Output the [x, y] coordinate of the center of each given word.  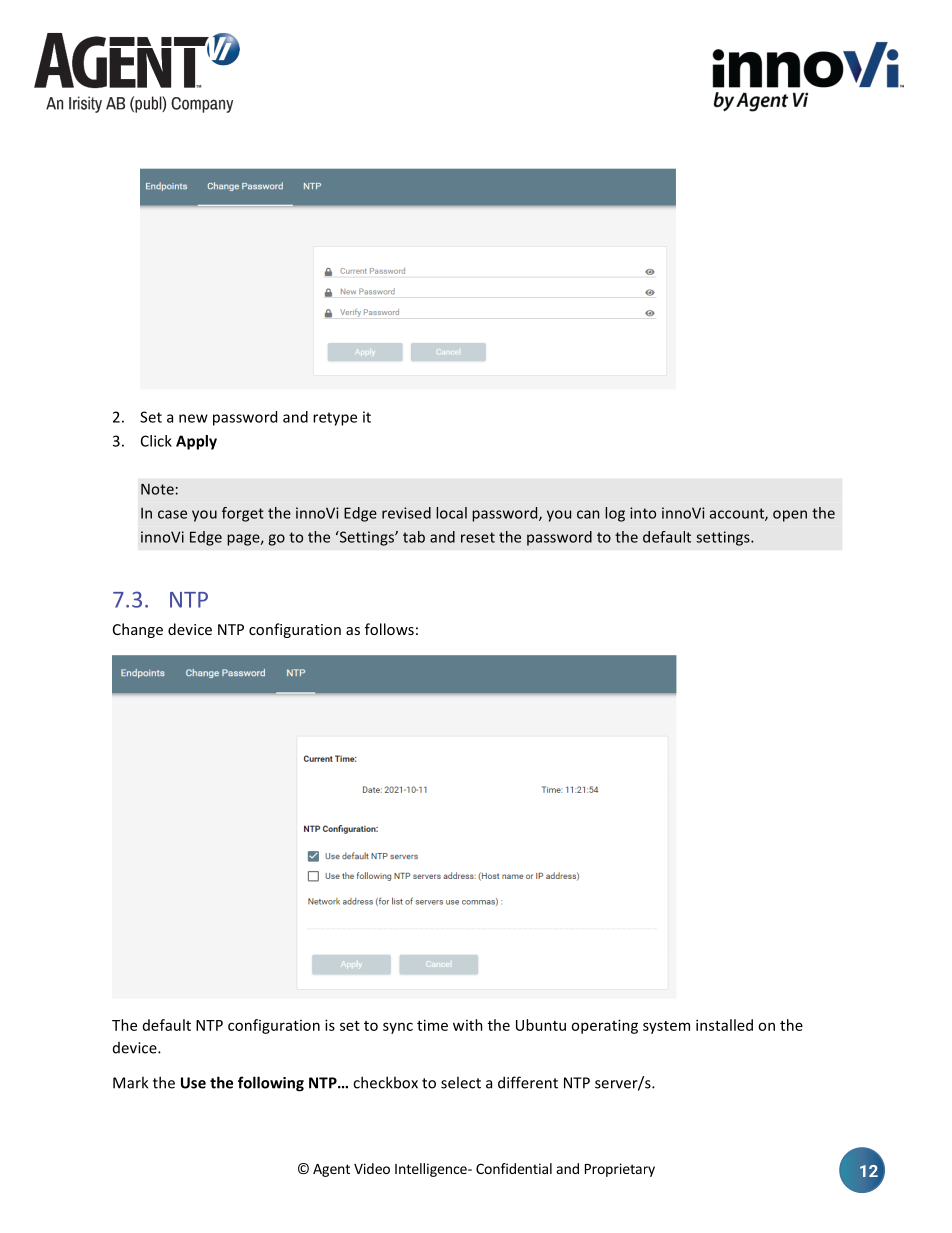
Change [138, 630]
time [432, 1025]
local [451, 513]
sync [398, 1028]
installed [724, 1025]
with [468, 1025]
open [790, 516]
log [615, 514]
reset [478, 537]
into [643, 513]
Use [193, 1083]
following [271, 1084]
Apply [196, 442]
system [666, 1027]
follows [389, 629]
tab [414, 537]
